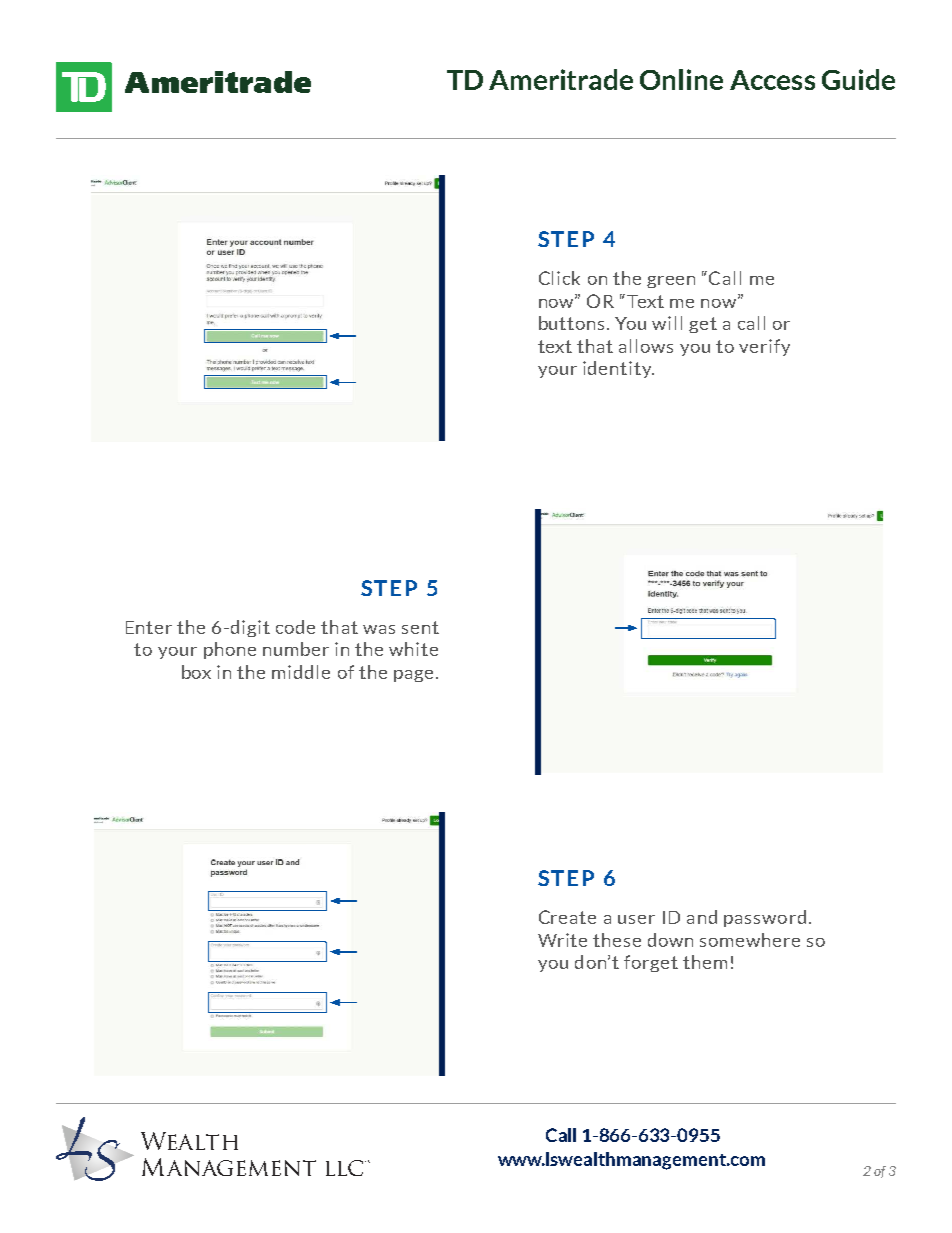 Image resolution: width=952 pixels, height=1233 pixels. Describe the element at coordinates (562, 940) in the image. I see `Write` at that location.
